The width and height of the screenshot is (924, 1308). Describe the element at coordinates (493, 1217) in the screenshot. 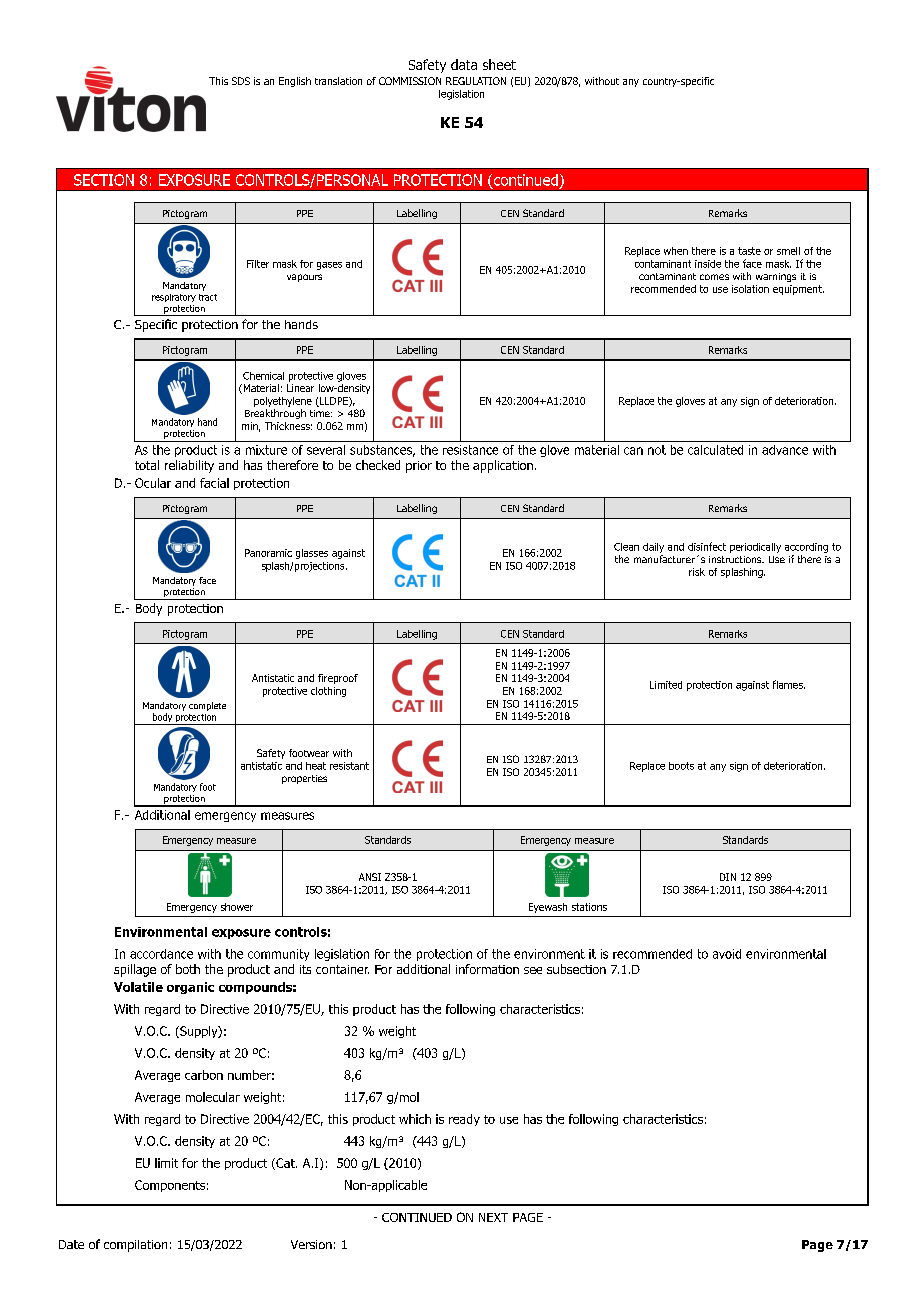

I see `NEXT` at that location.
